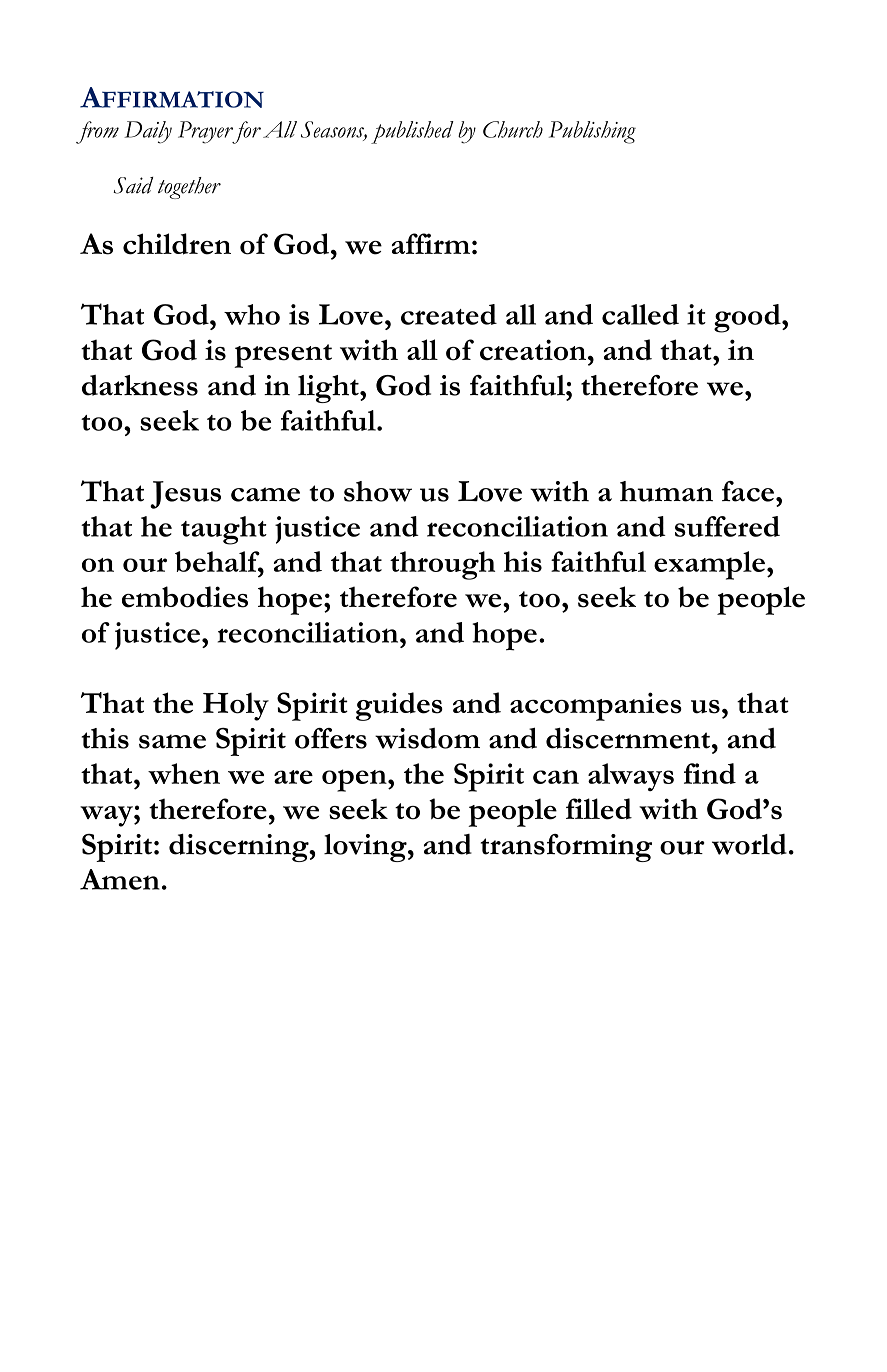 The image size is (887, 1372). Describe the element at coordinates (140, 385) in the page. I see `darkness` at that location.
